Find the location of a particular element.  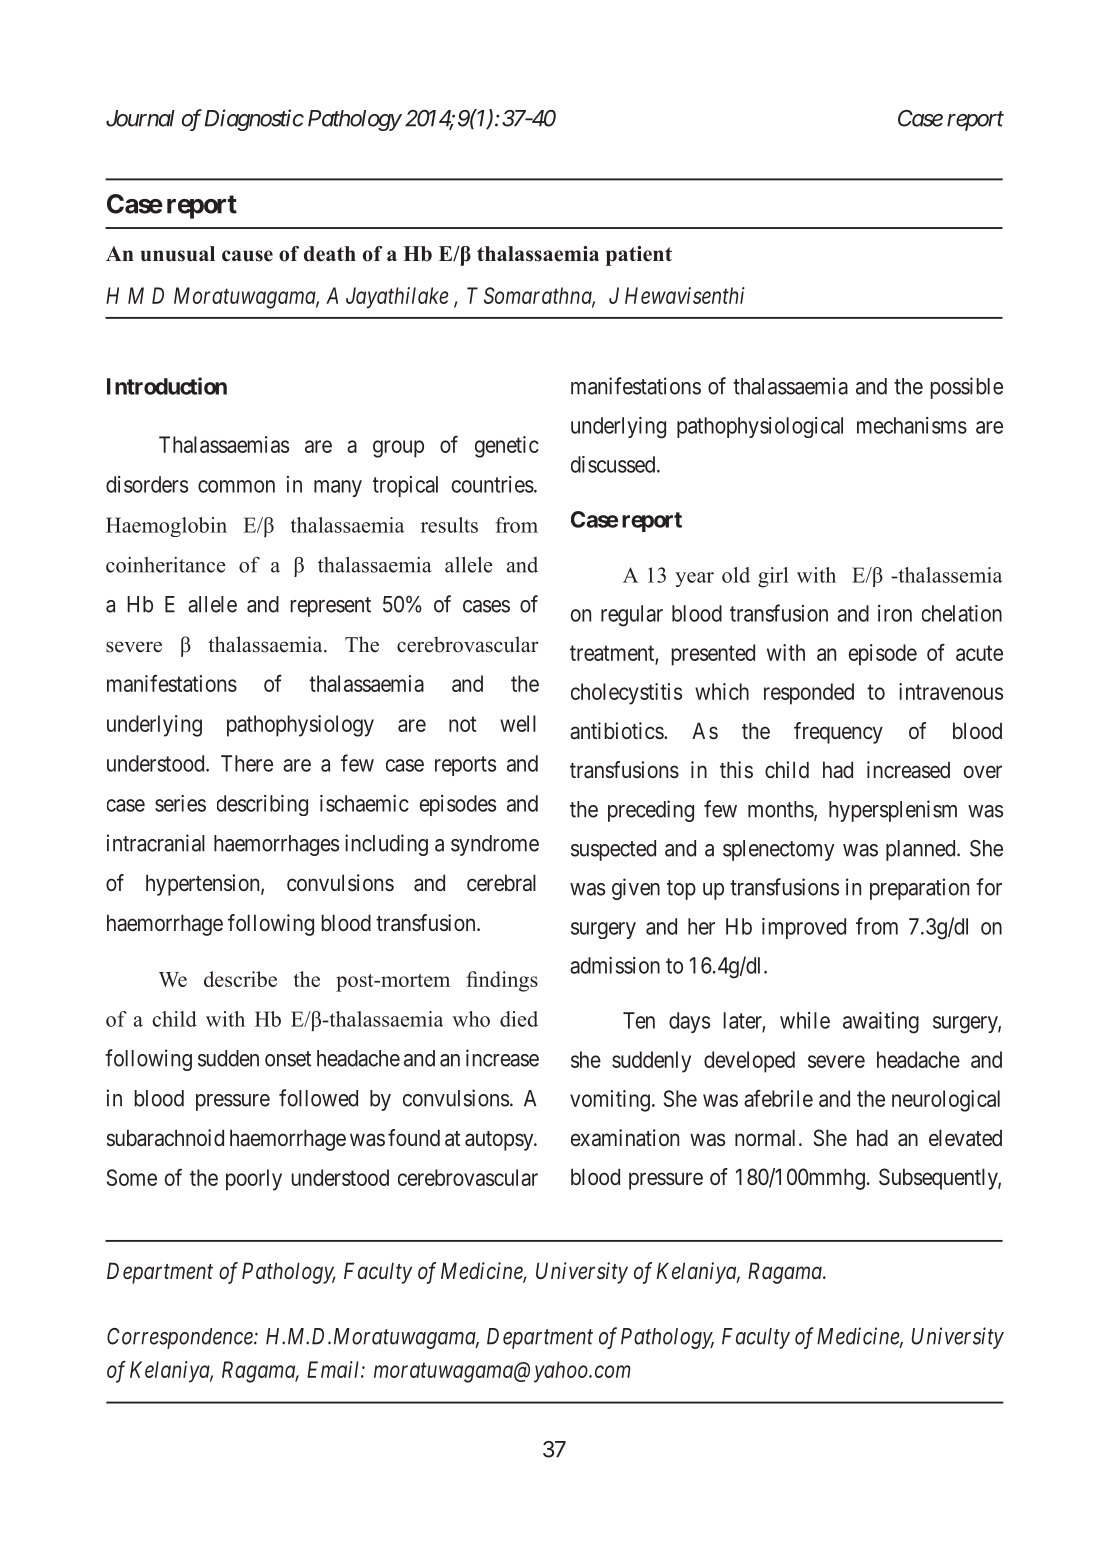

Diagnostic is located at coordinates (254, 120).
